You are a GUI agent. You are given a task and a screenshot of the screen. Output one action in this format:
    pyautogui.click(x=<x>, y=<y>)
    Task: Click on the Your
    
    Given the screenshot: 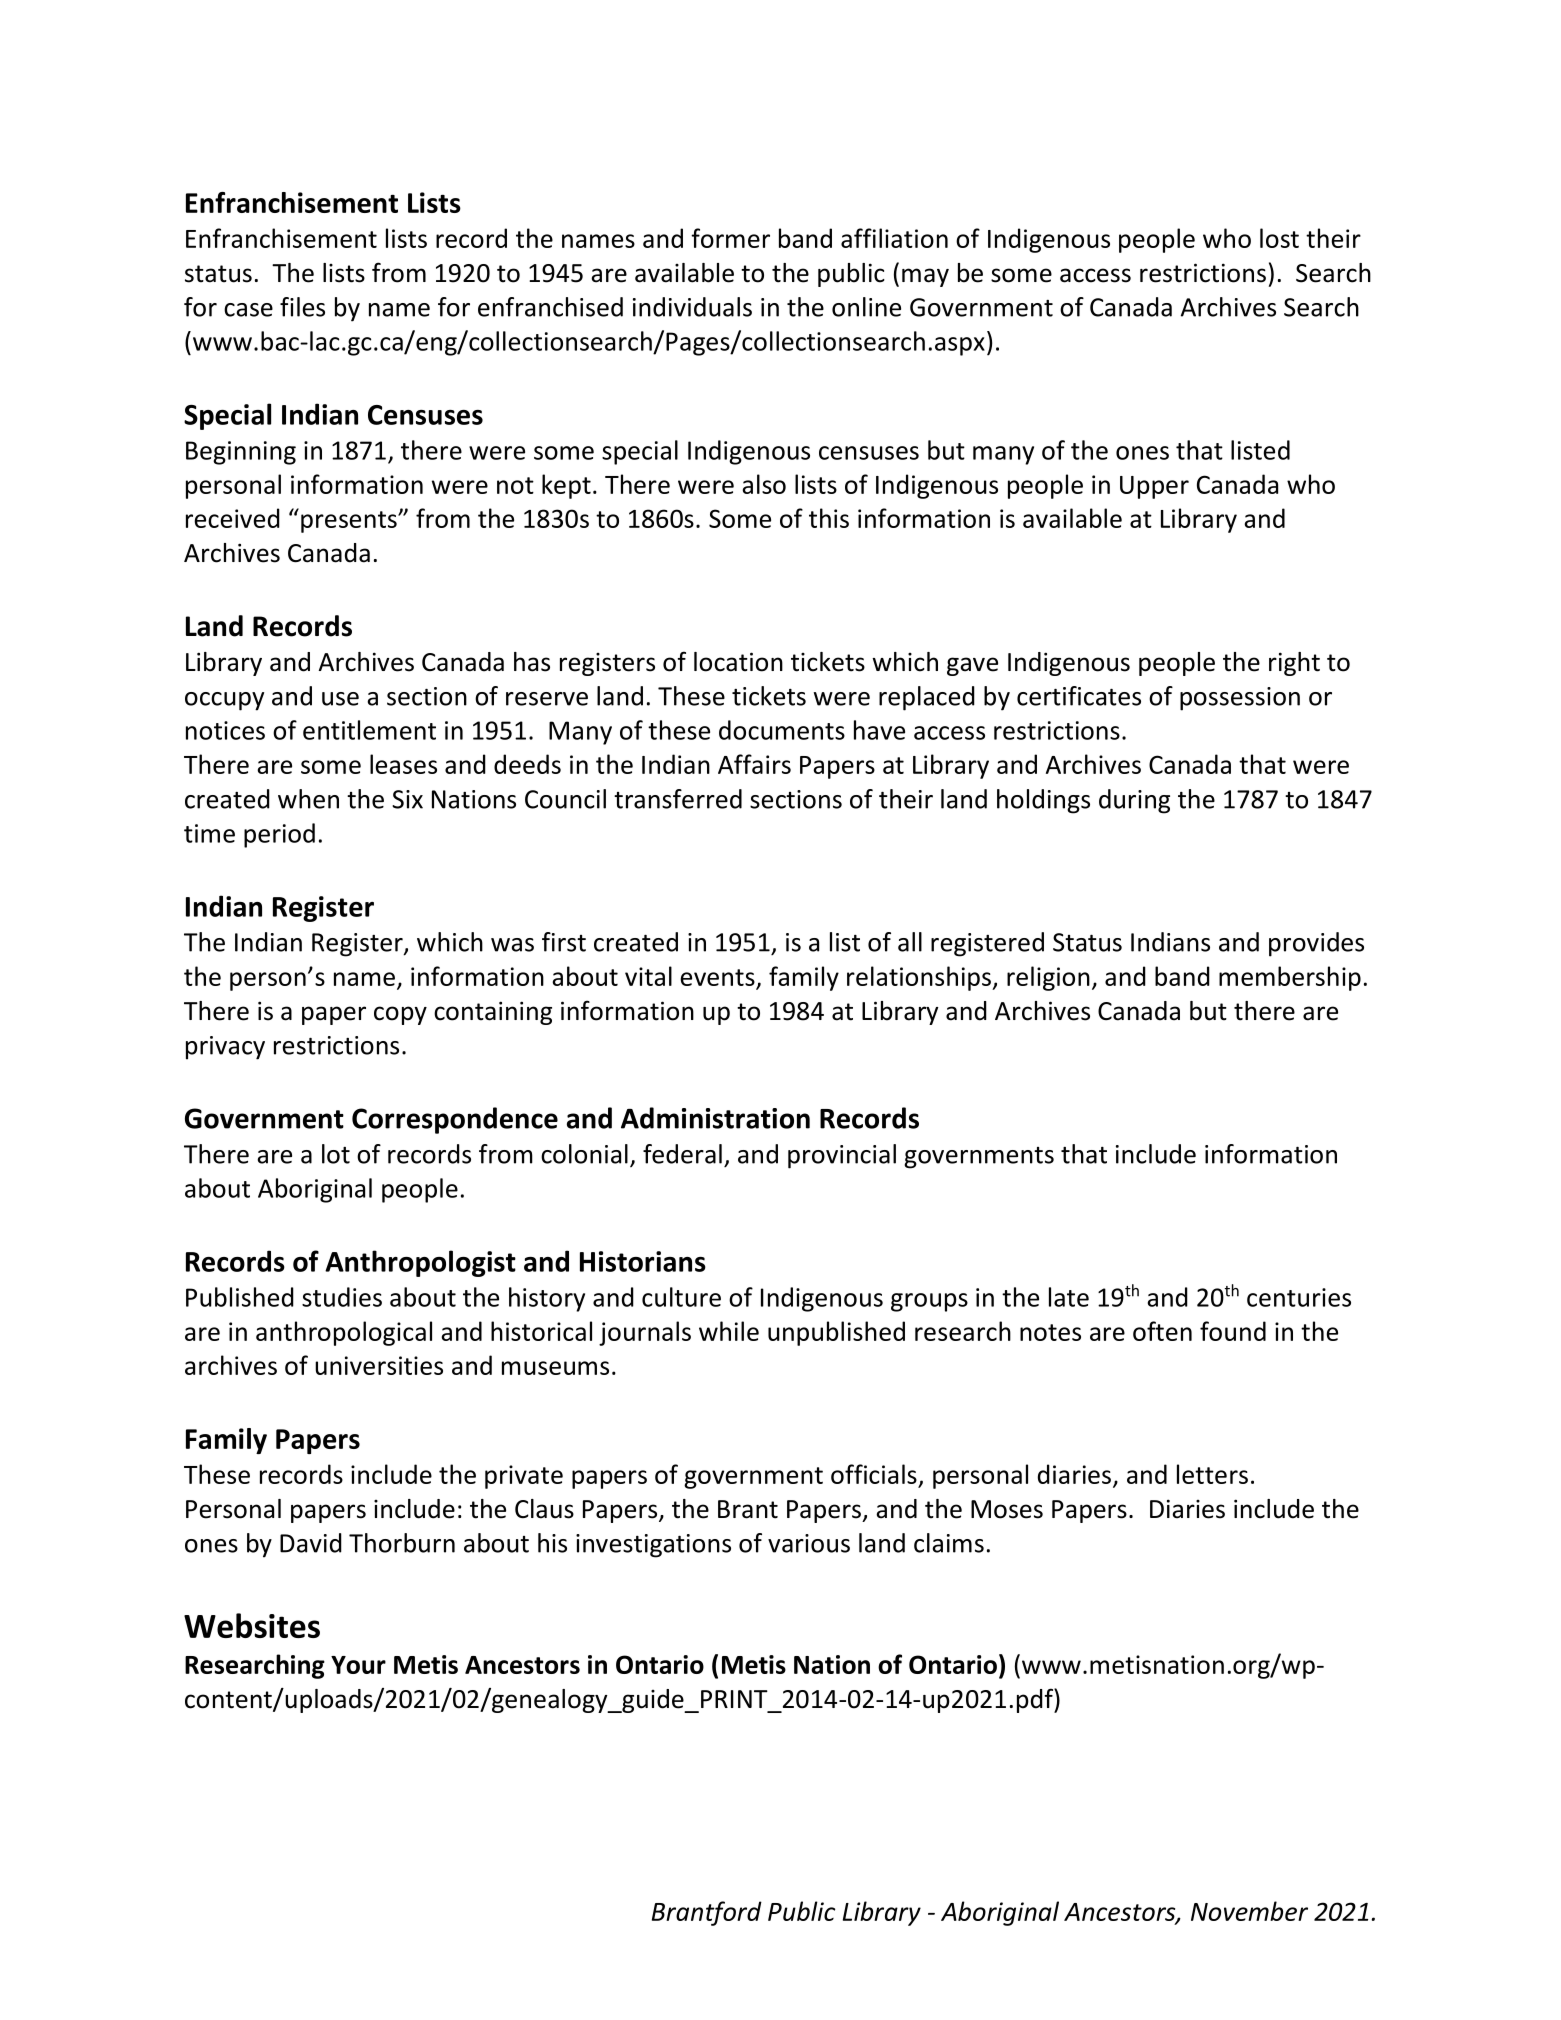 What is the action you would take?
    pyautogui.click(x=358, y=1665)
